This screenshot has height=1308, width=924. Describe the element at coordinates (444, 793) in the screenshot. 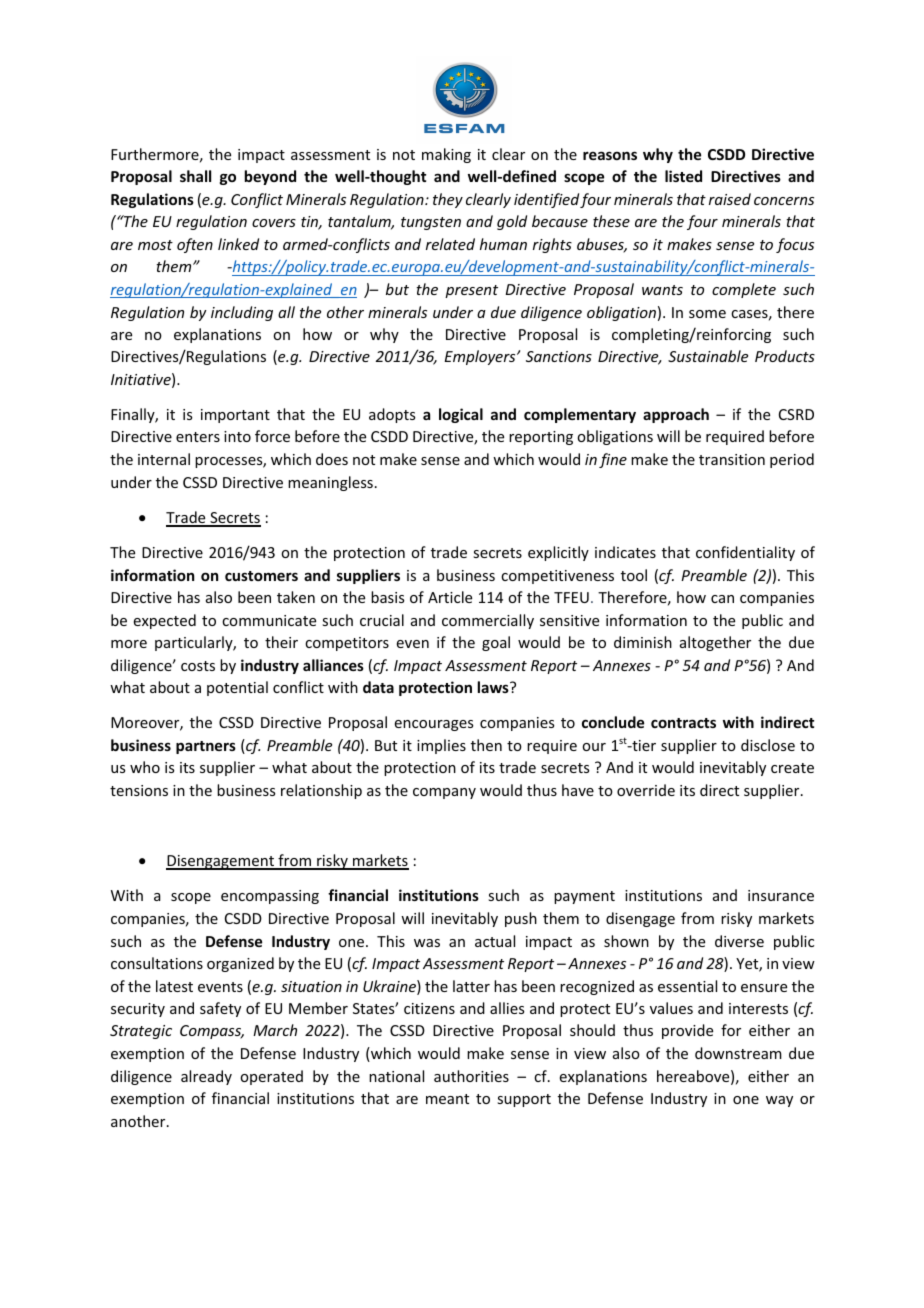

I see `company` at that location.
